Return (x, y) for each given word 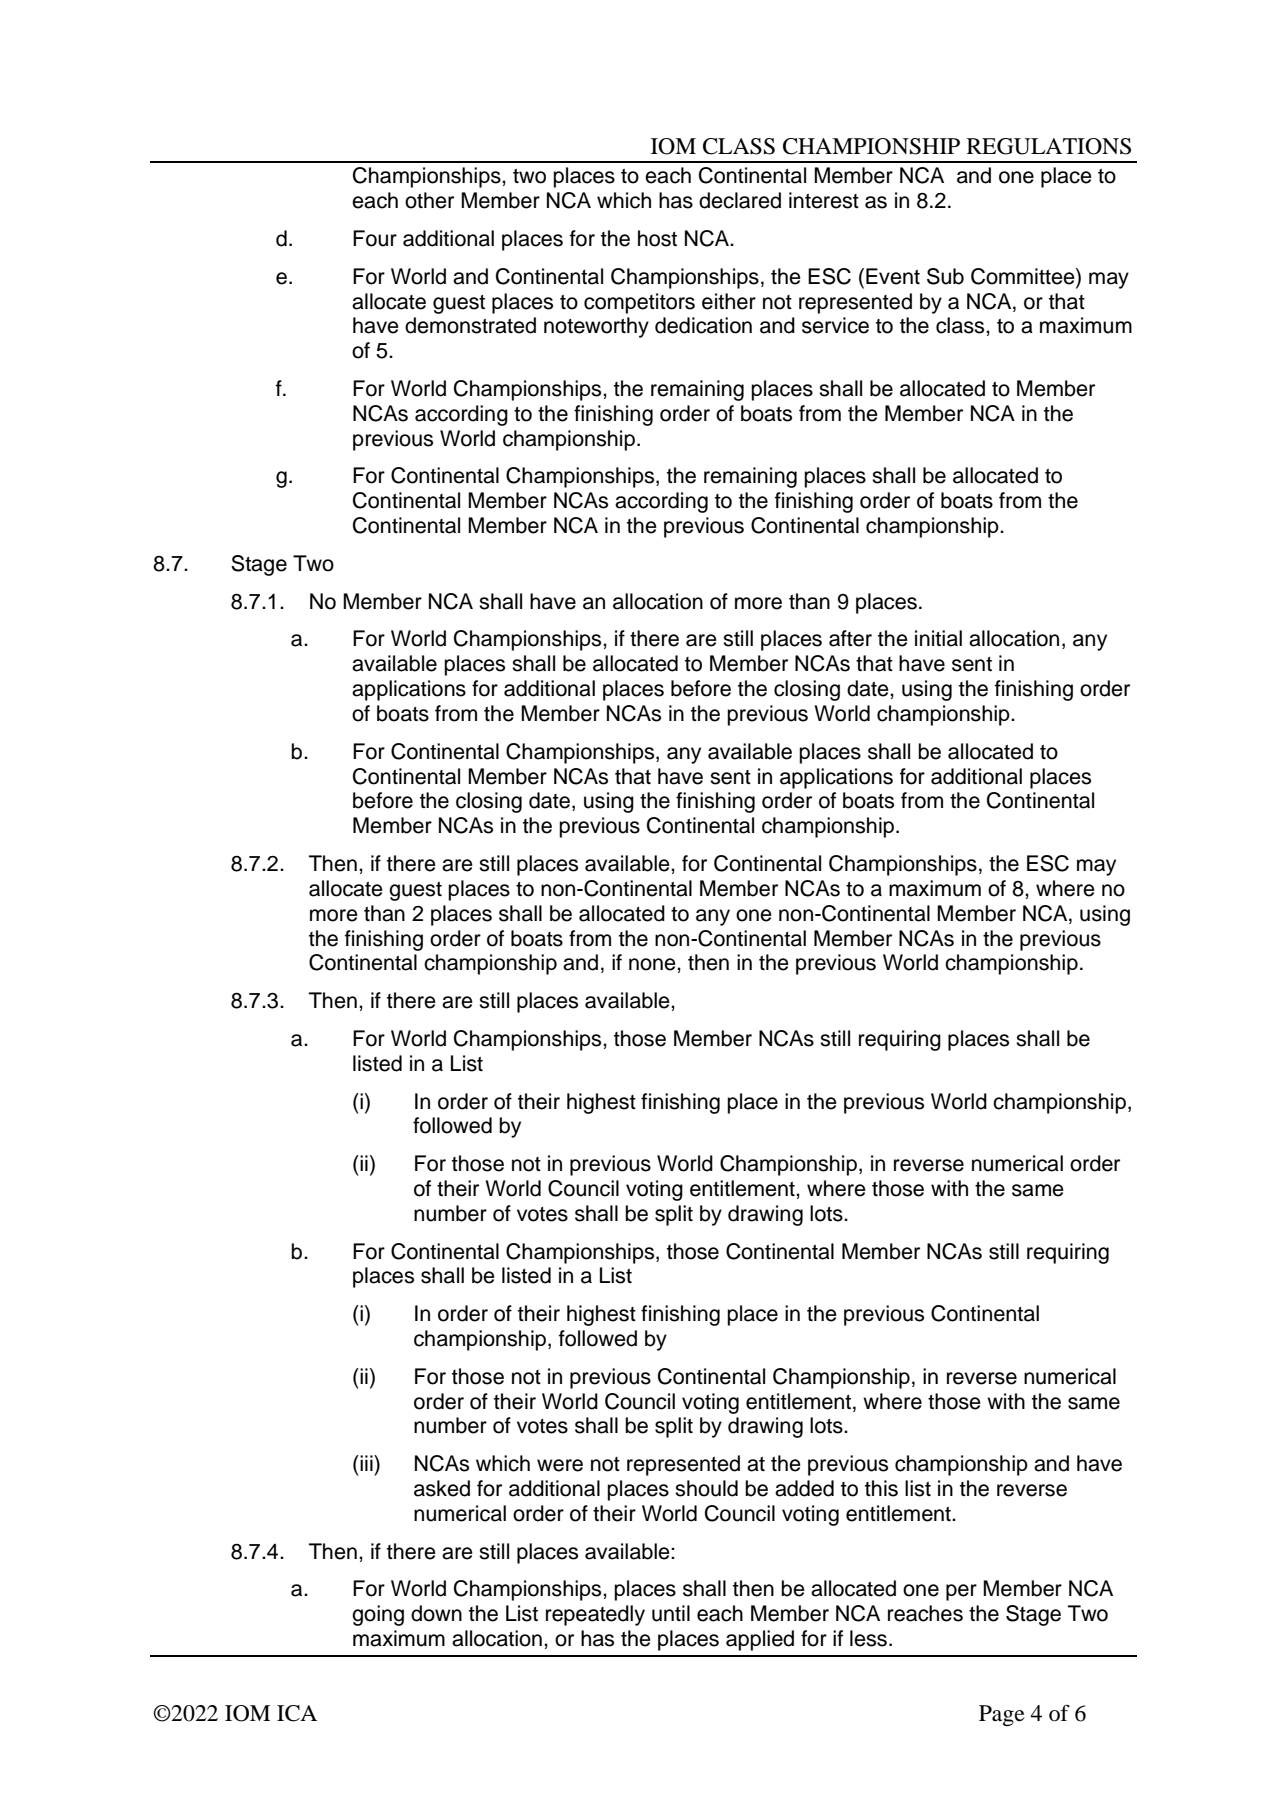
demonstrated (470, 325)
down (436, 1613)
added (804, 1488)
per (961, 1592)
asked (442, 1488)
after (850, 638)
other (429, 200)
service (835, 325)
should (706, 1488)
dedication (703, 325)
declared (740, 200)
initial (938, 638)
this (881, 1488)
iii (366, 1463)
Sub (945, 276)
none (653, 964)
